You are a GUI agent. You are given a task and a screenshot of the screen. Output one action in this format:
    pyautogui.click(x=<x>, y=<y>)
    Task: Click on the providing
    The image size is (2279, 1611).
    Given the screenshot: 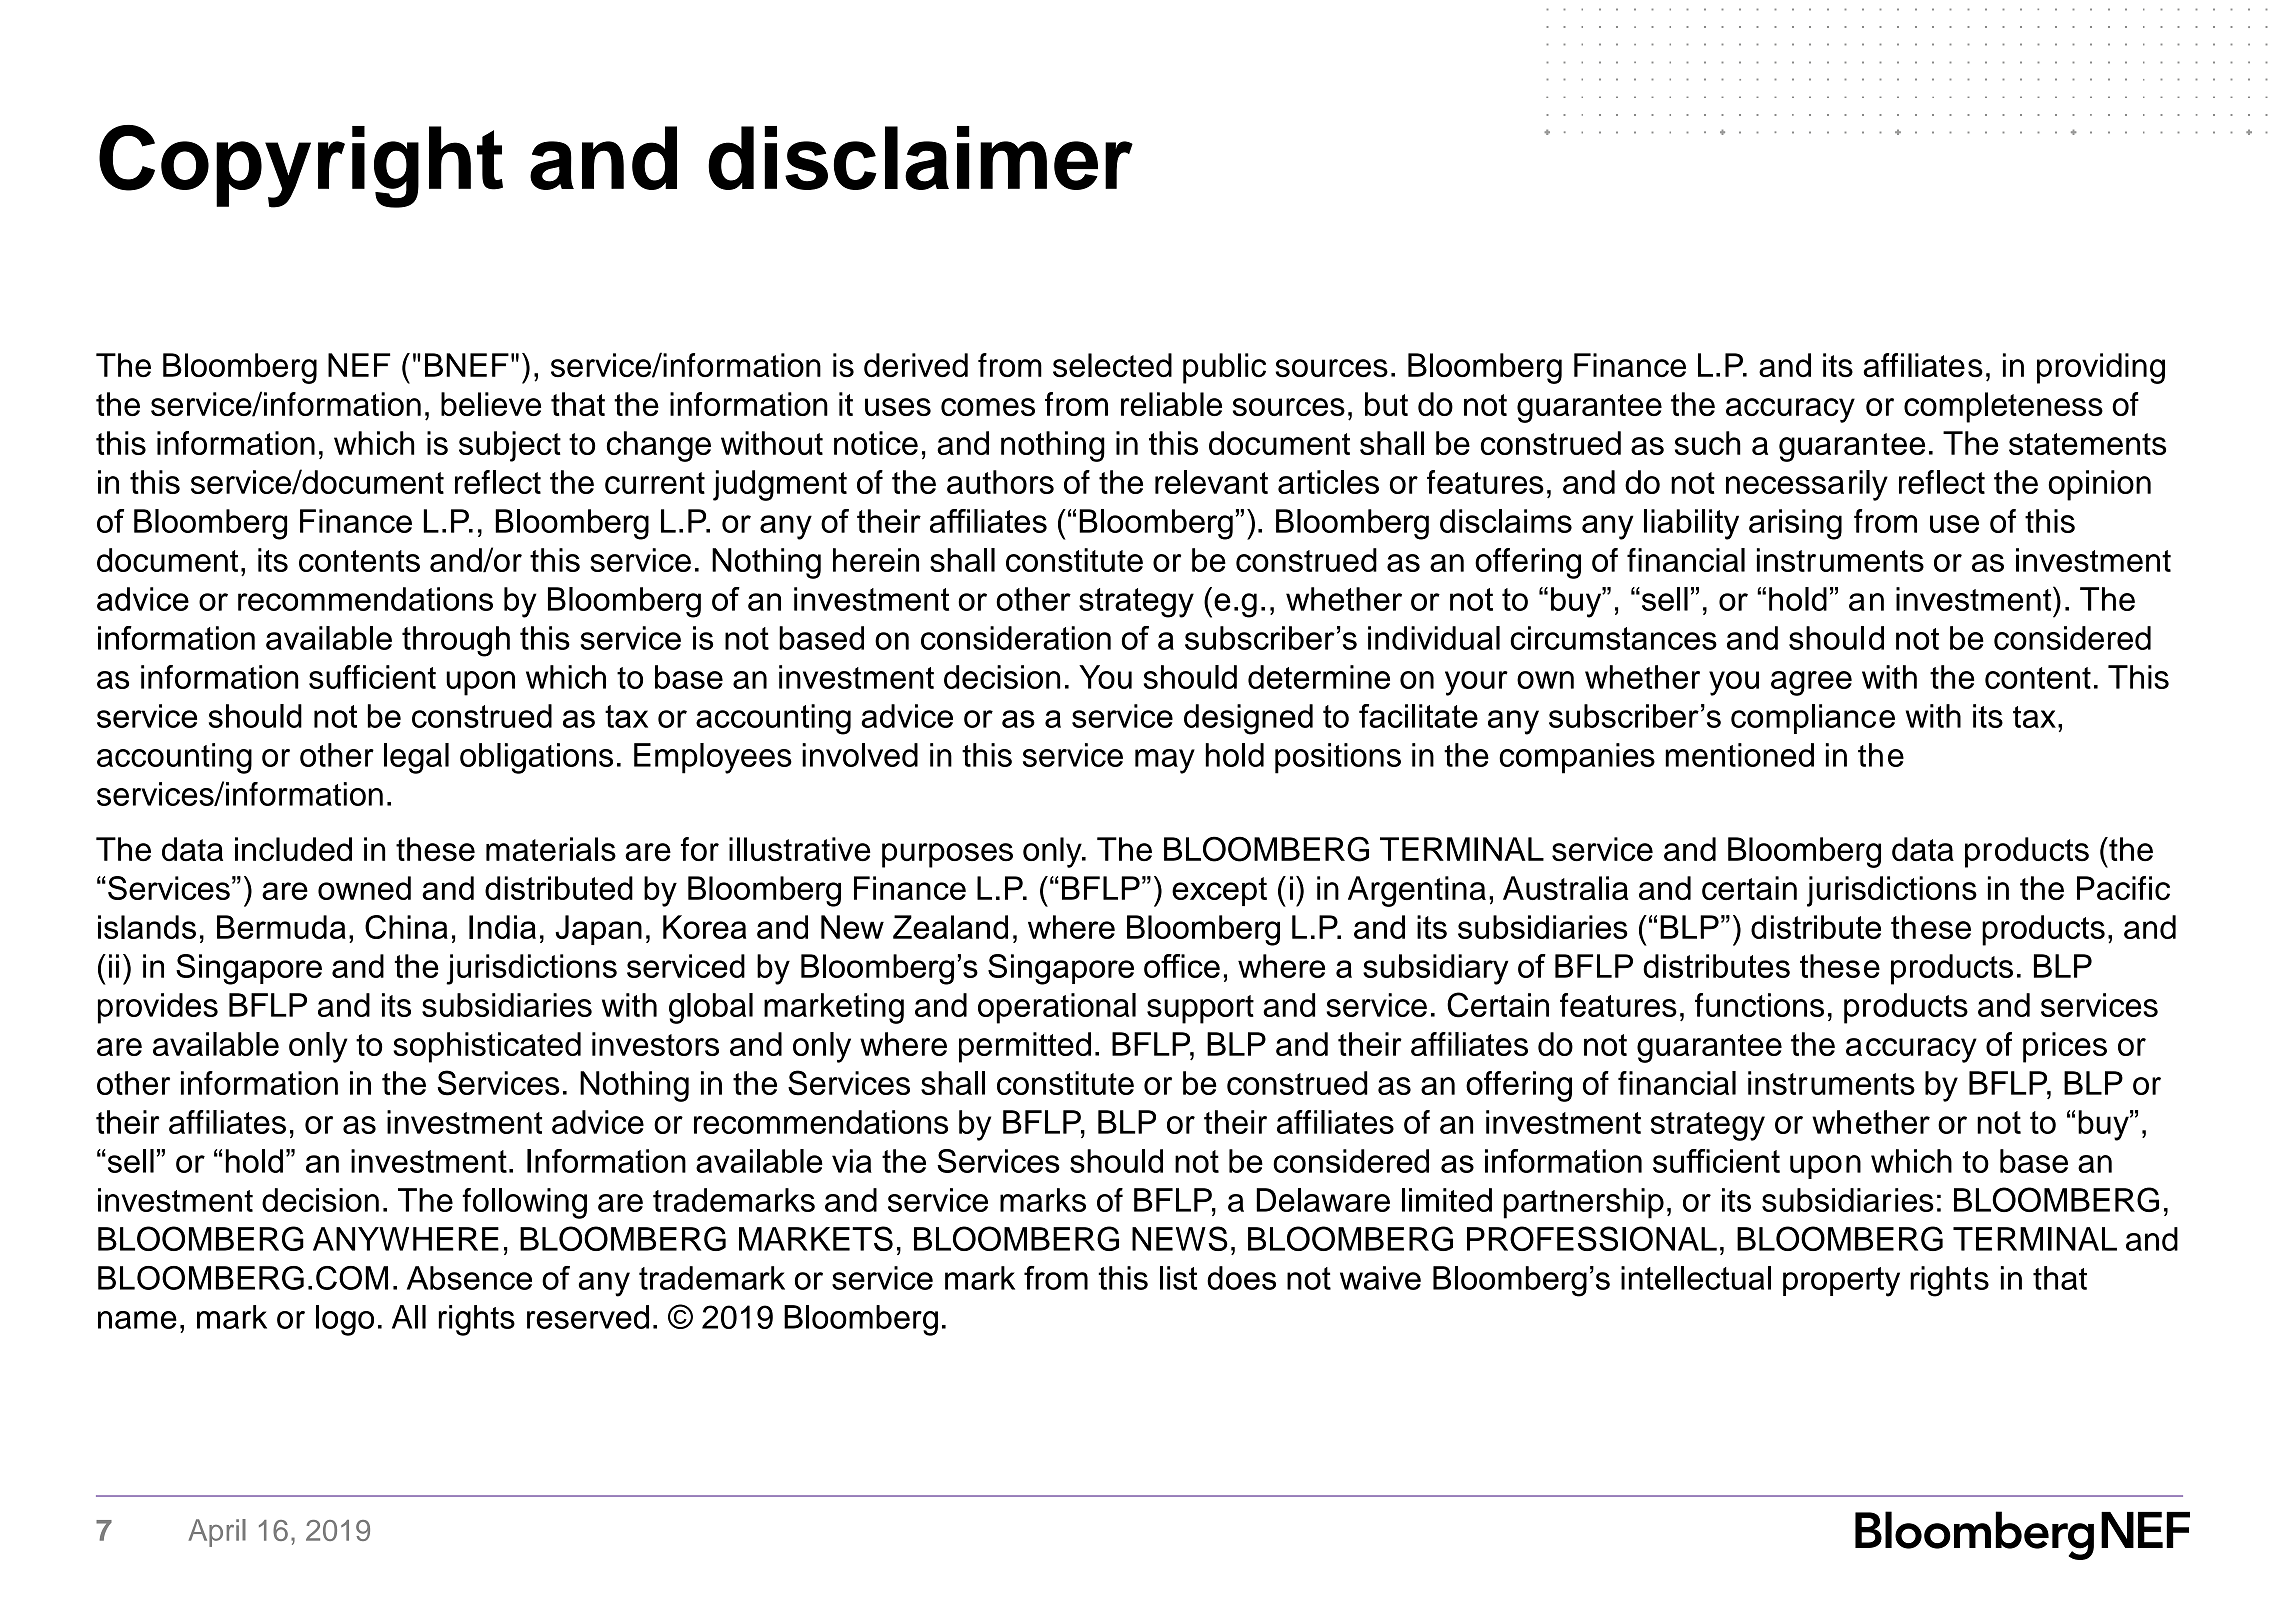 What is the action you would take?
    pyautogui.click(x=2101, y=368)
